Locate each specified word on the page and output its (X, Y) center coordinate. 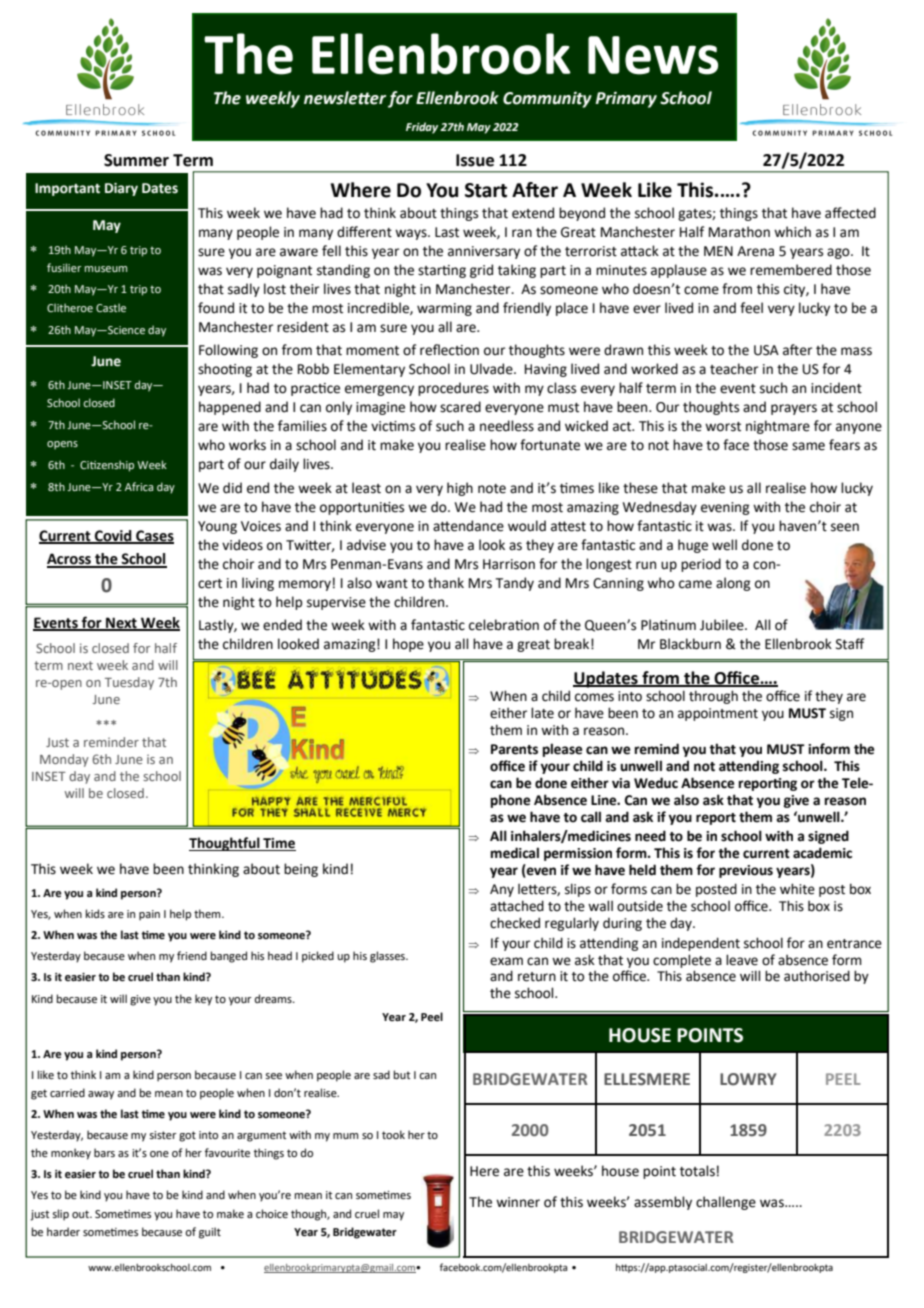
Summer (136, 160)
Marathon (739, 232)
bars (104, 1152)
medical (515, 853)
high (460, 489)
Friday (422, 128)
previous (746, 871)
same (808, 446)
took (393, 1134)
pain (149, 915)
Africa (139, 486)
